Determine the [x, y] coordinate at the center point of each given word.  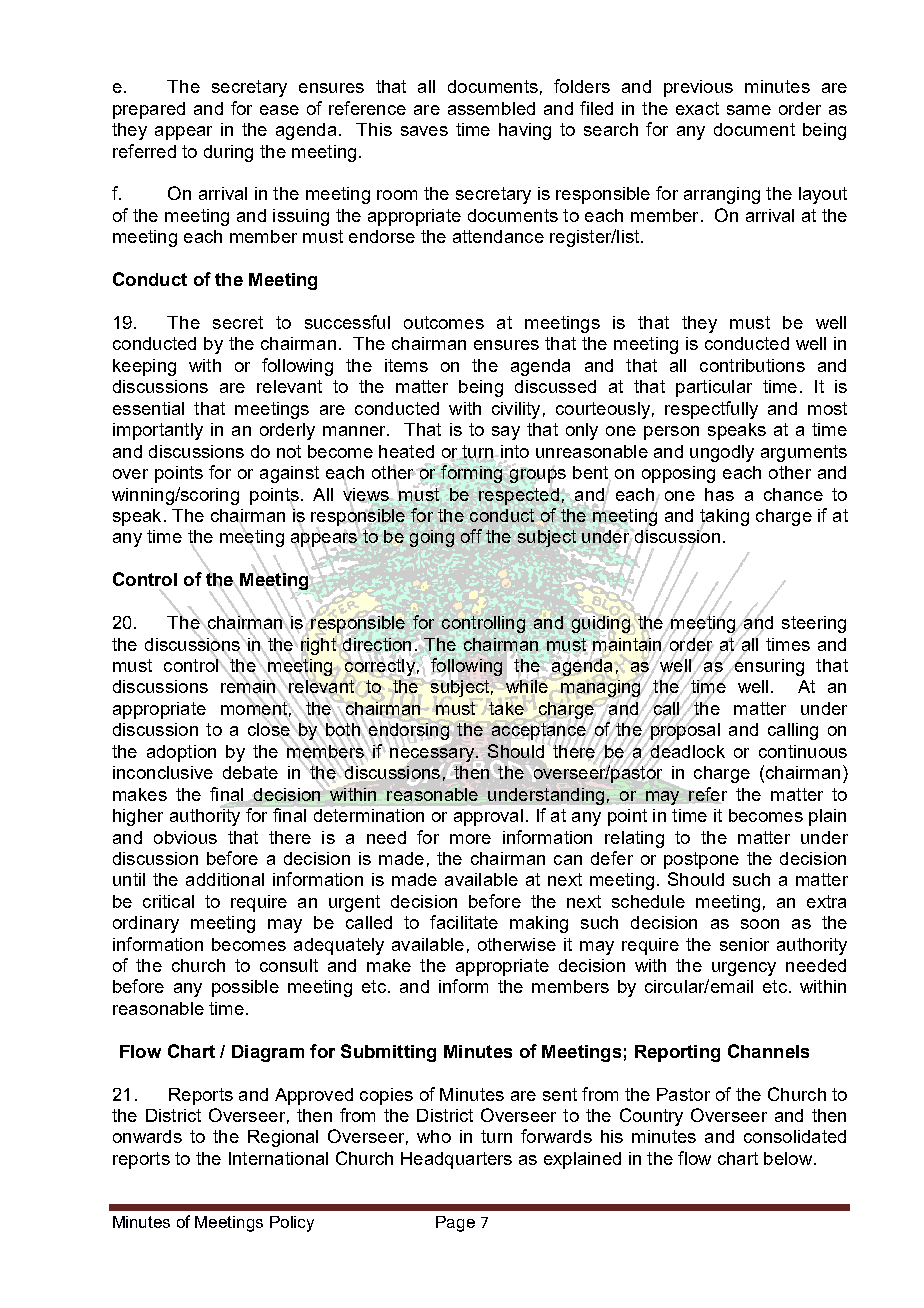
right [318, 646]
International [278, 1158]
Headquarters [456, 1160]
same [749, 110]
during [228, 153]
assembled [491, 108]
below [788, 1158]
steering [814, 624]
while [527, 686]
